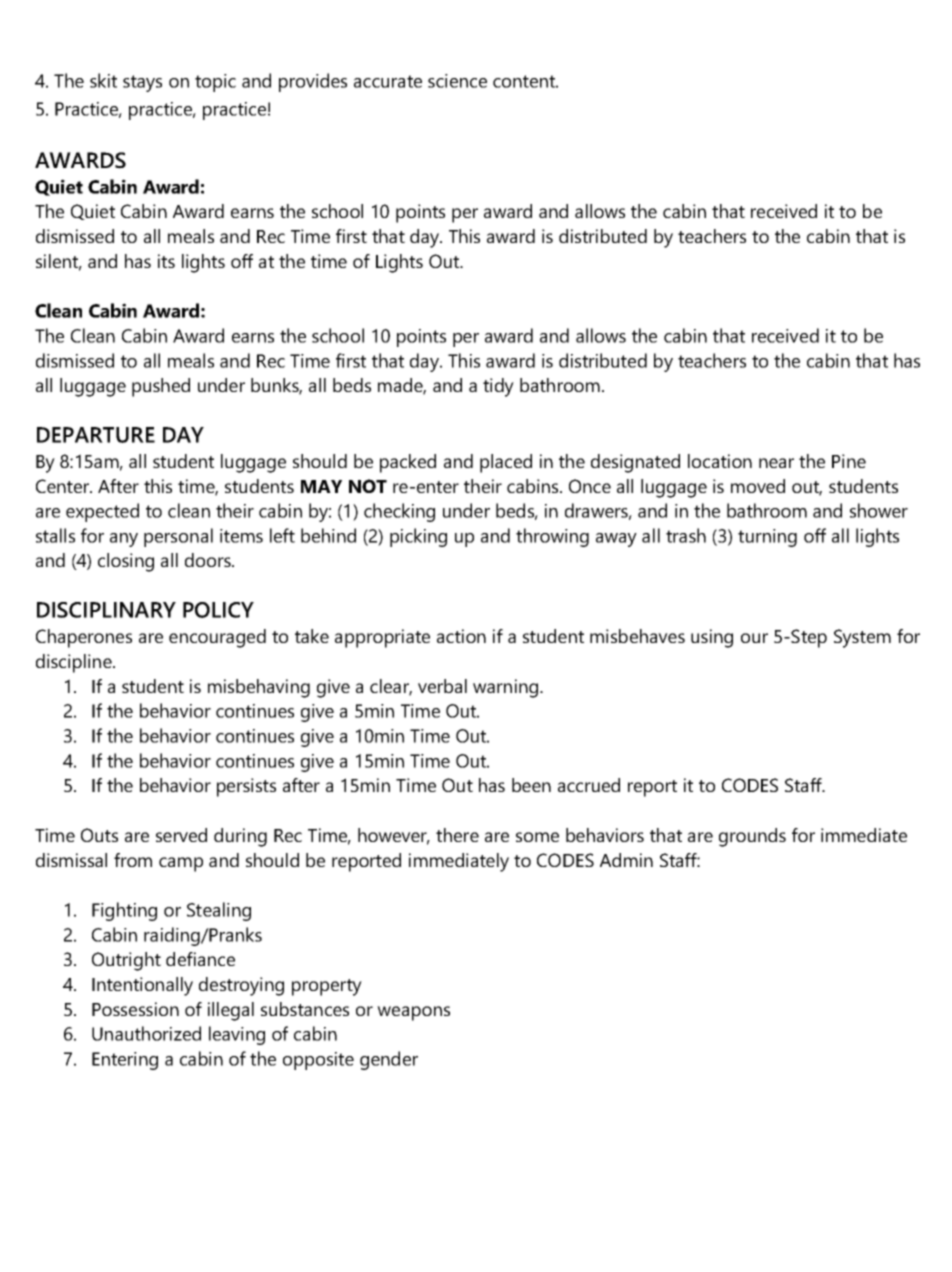  I want to click on gender, so click(389, 1060).
